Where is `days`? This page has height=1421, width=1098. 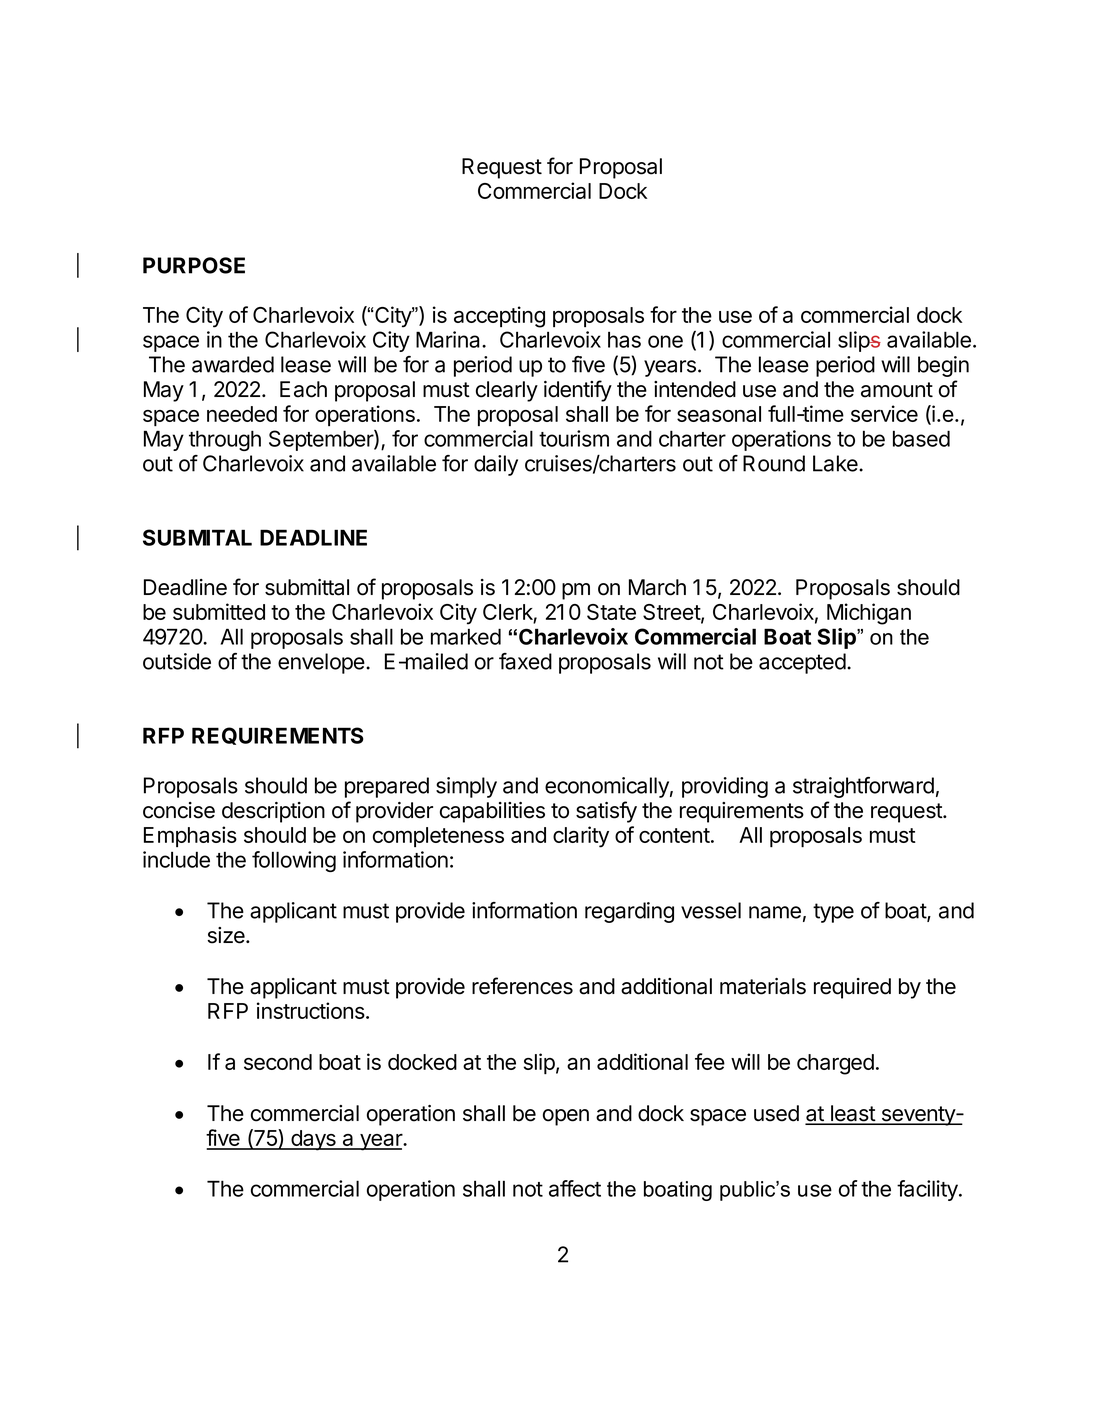
days is located at coordinates (313, 1140).
